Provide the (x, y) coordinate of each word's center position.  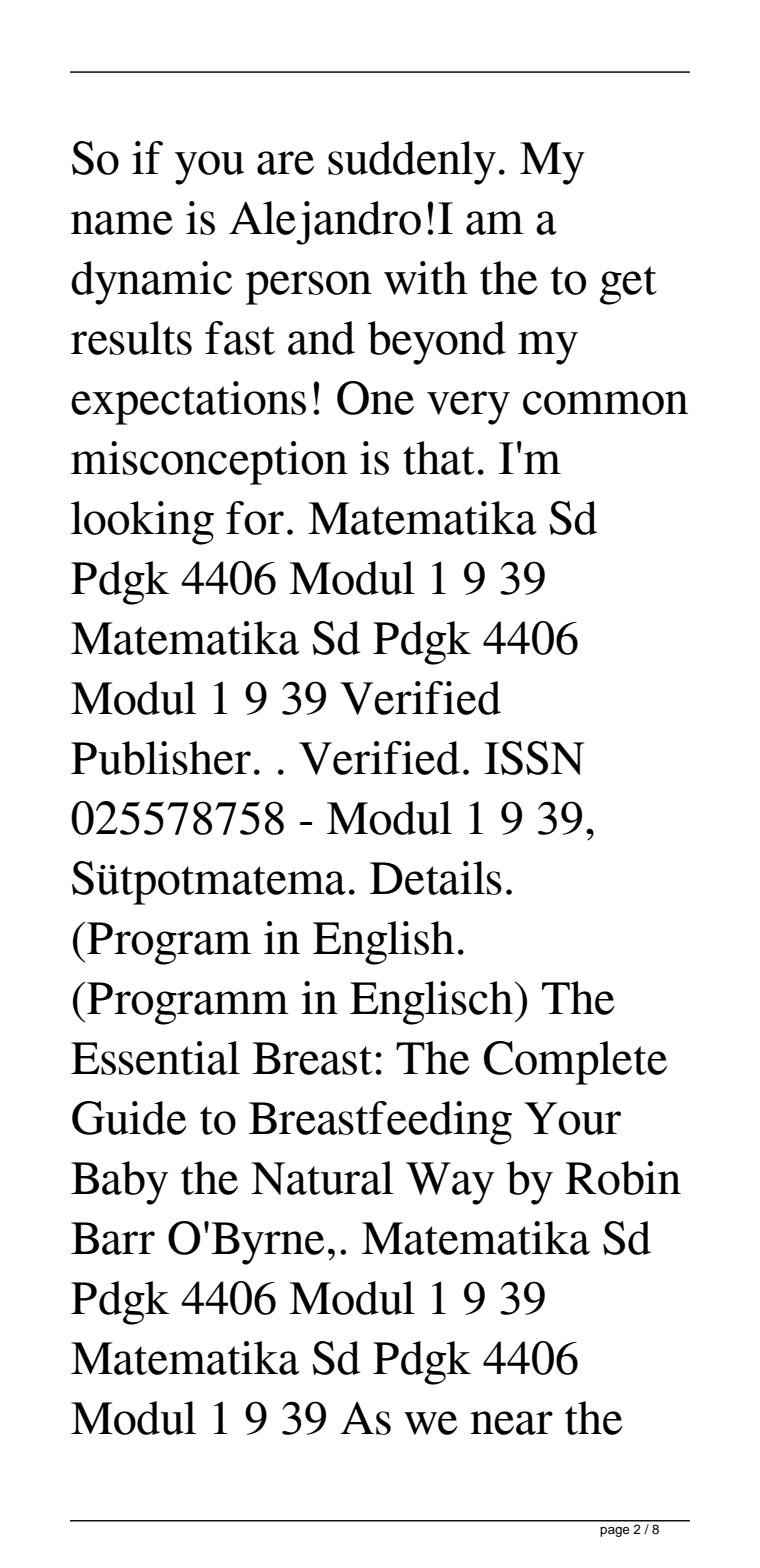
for (255, 518)
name (122, 223)
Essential (155, 1058)
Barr (113, 1238)
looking (142, 523)
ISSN (534, 758)
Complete (575, 1063)
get (628, 285)
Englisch (431, 1003)
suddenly (412, 163)
